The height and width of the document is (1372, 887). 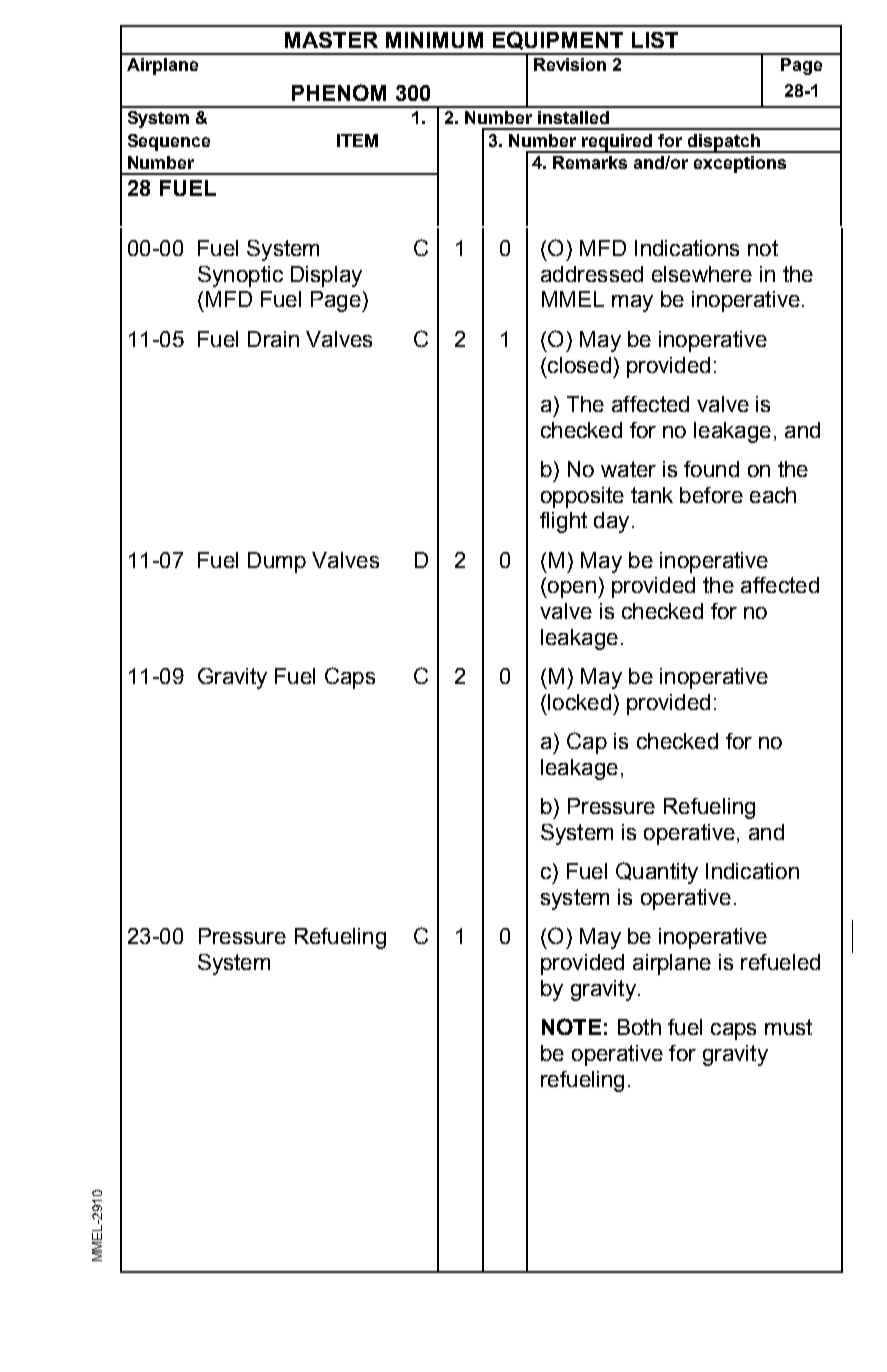 What do you see at coordinates (655, 40) in the document?
I see `LIST` at bounding box center [655, 40].
